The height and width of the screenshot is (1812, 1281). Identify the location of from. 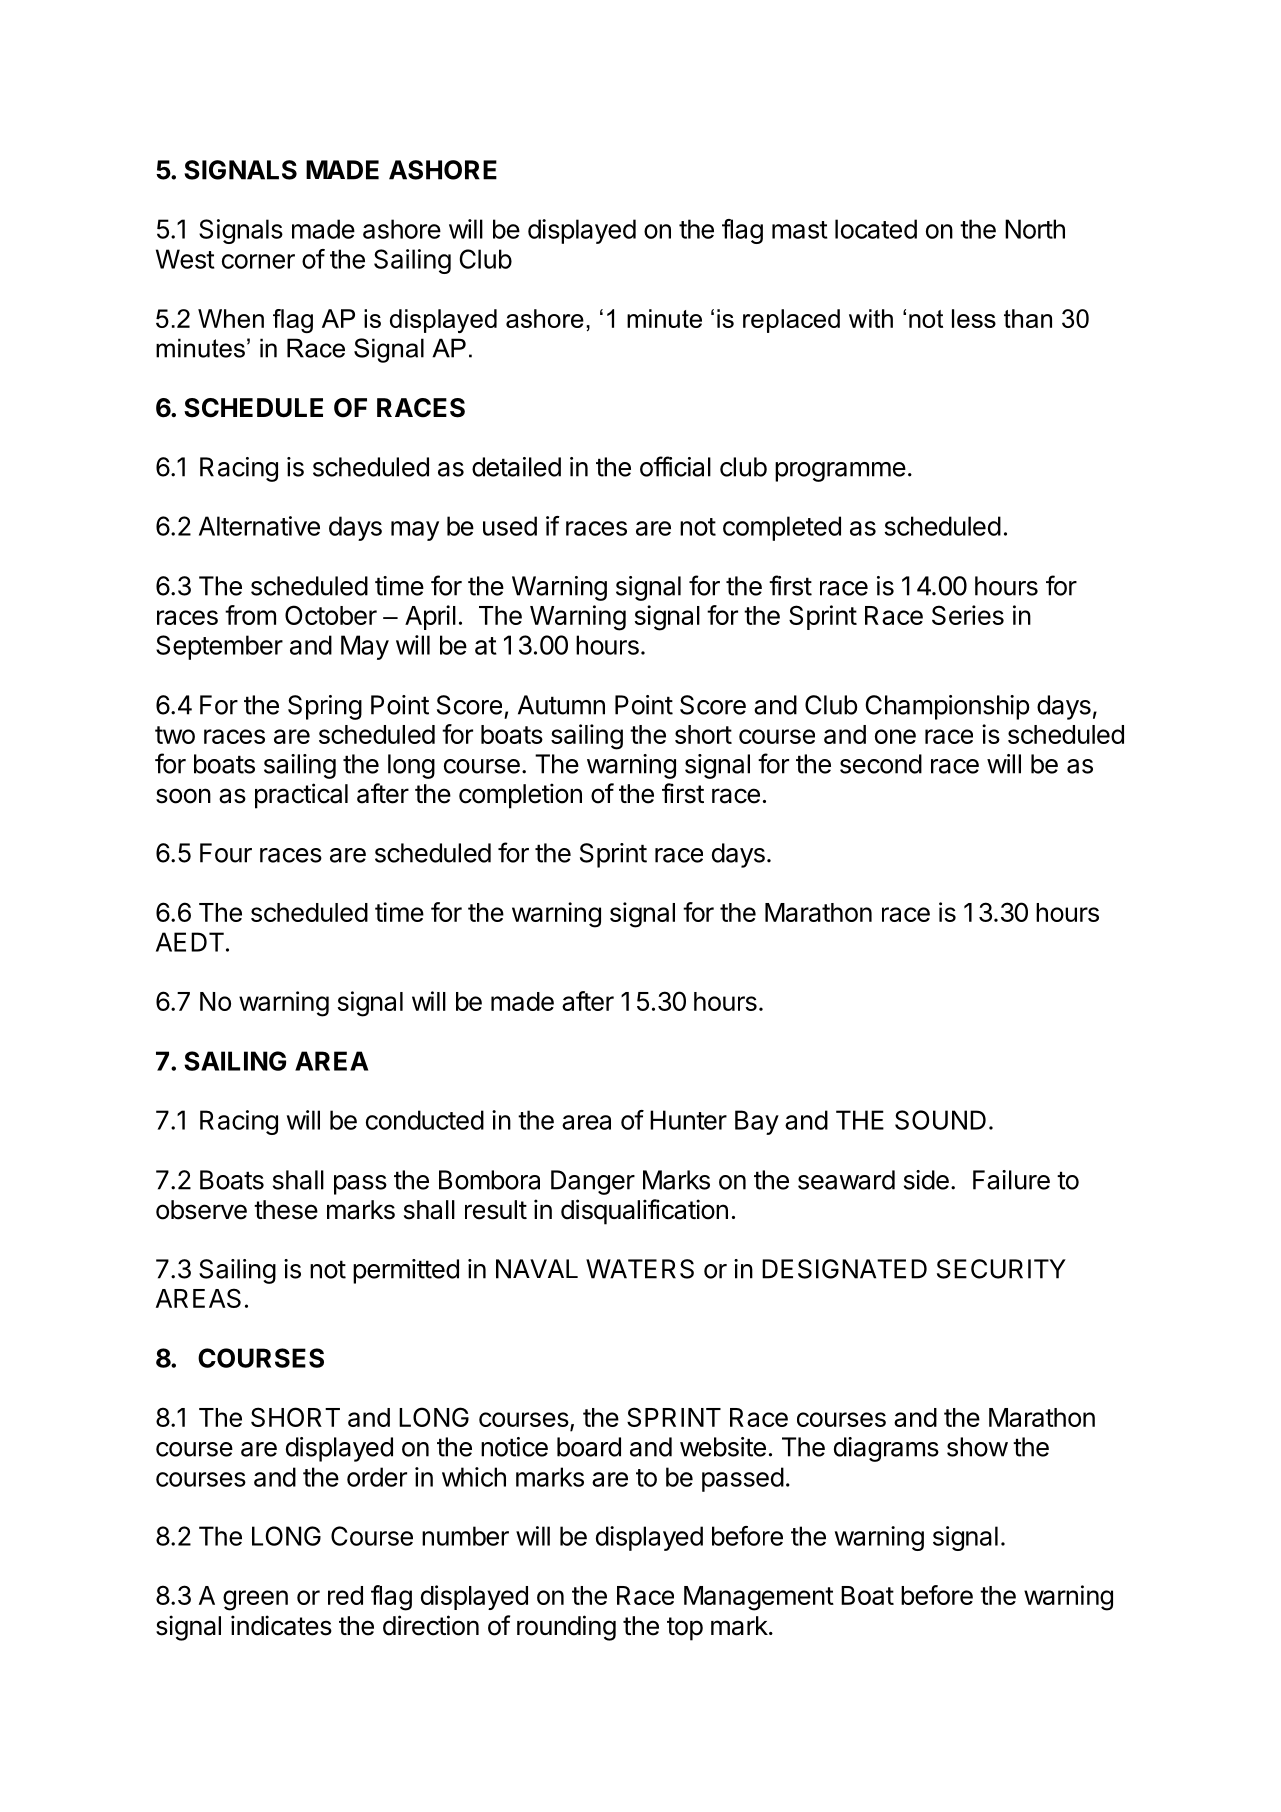
(250, 615).
